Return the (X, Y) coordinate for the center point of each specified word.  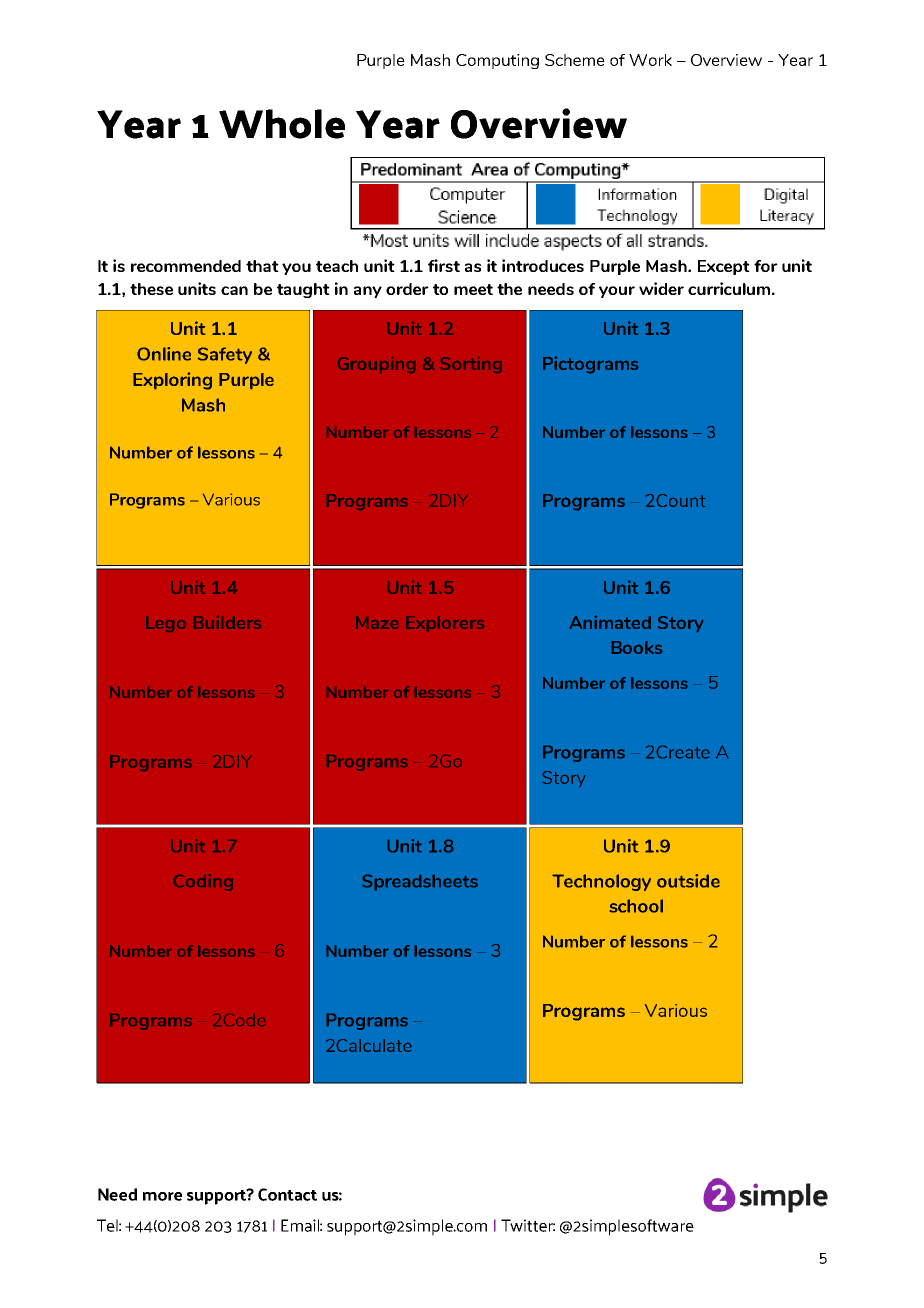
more (162, 1196)
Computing (497, 61)
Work (650, 60)
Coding (203, 882)
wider (661, 288)
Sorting (471, 365)
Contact (287, 1194)
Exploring (172, 381)
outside (688, 881)
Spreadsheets (420, 882)
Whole (282, 124)
